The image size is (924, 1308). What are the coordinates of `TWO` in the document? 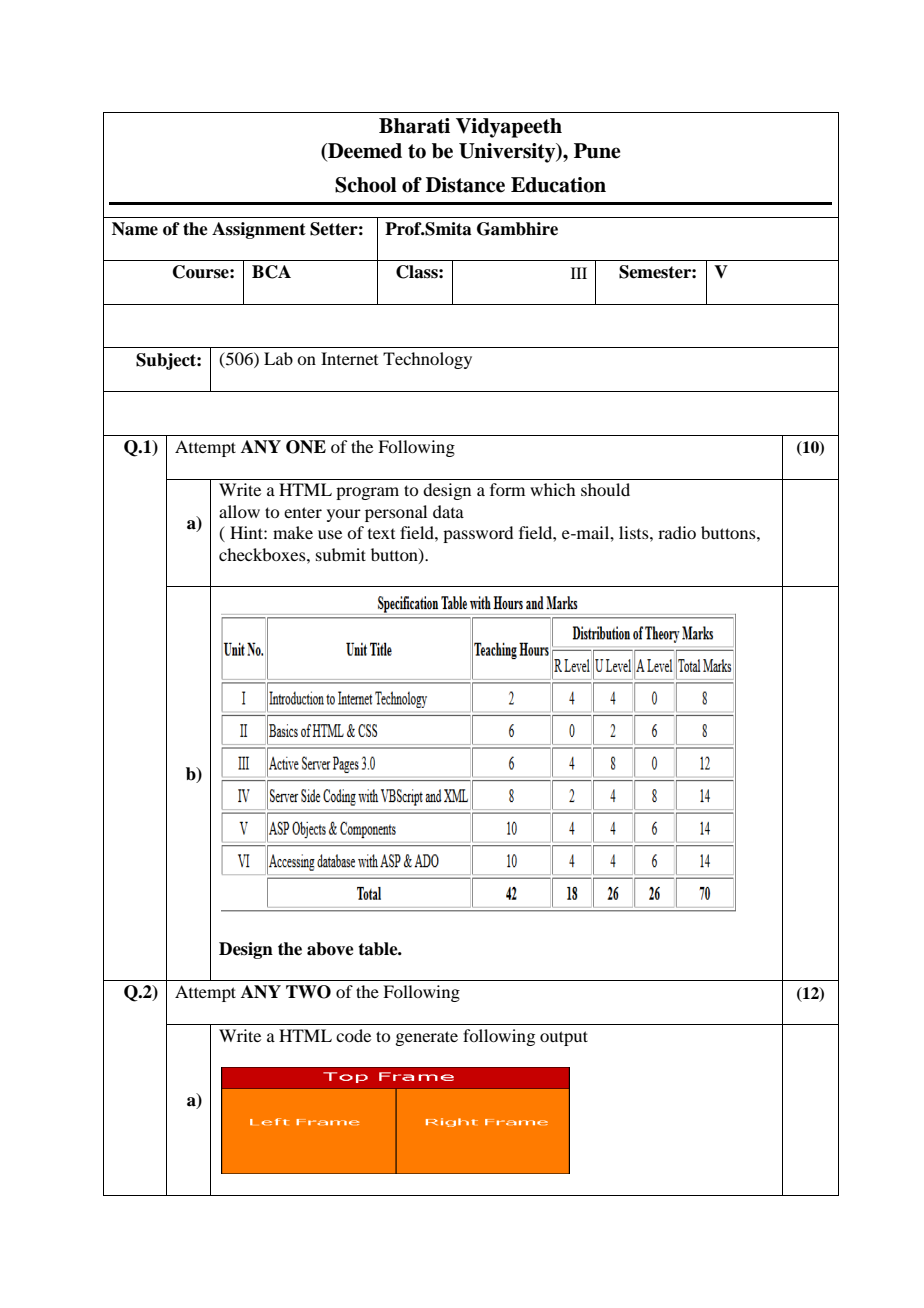 It's located at (308, 992).
